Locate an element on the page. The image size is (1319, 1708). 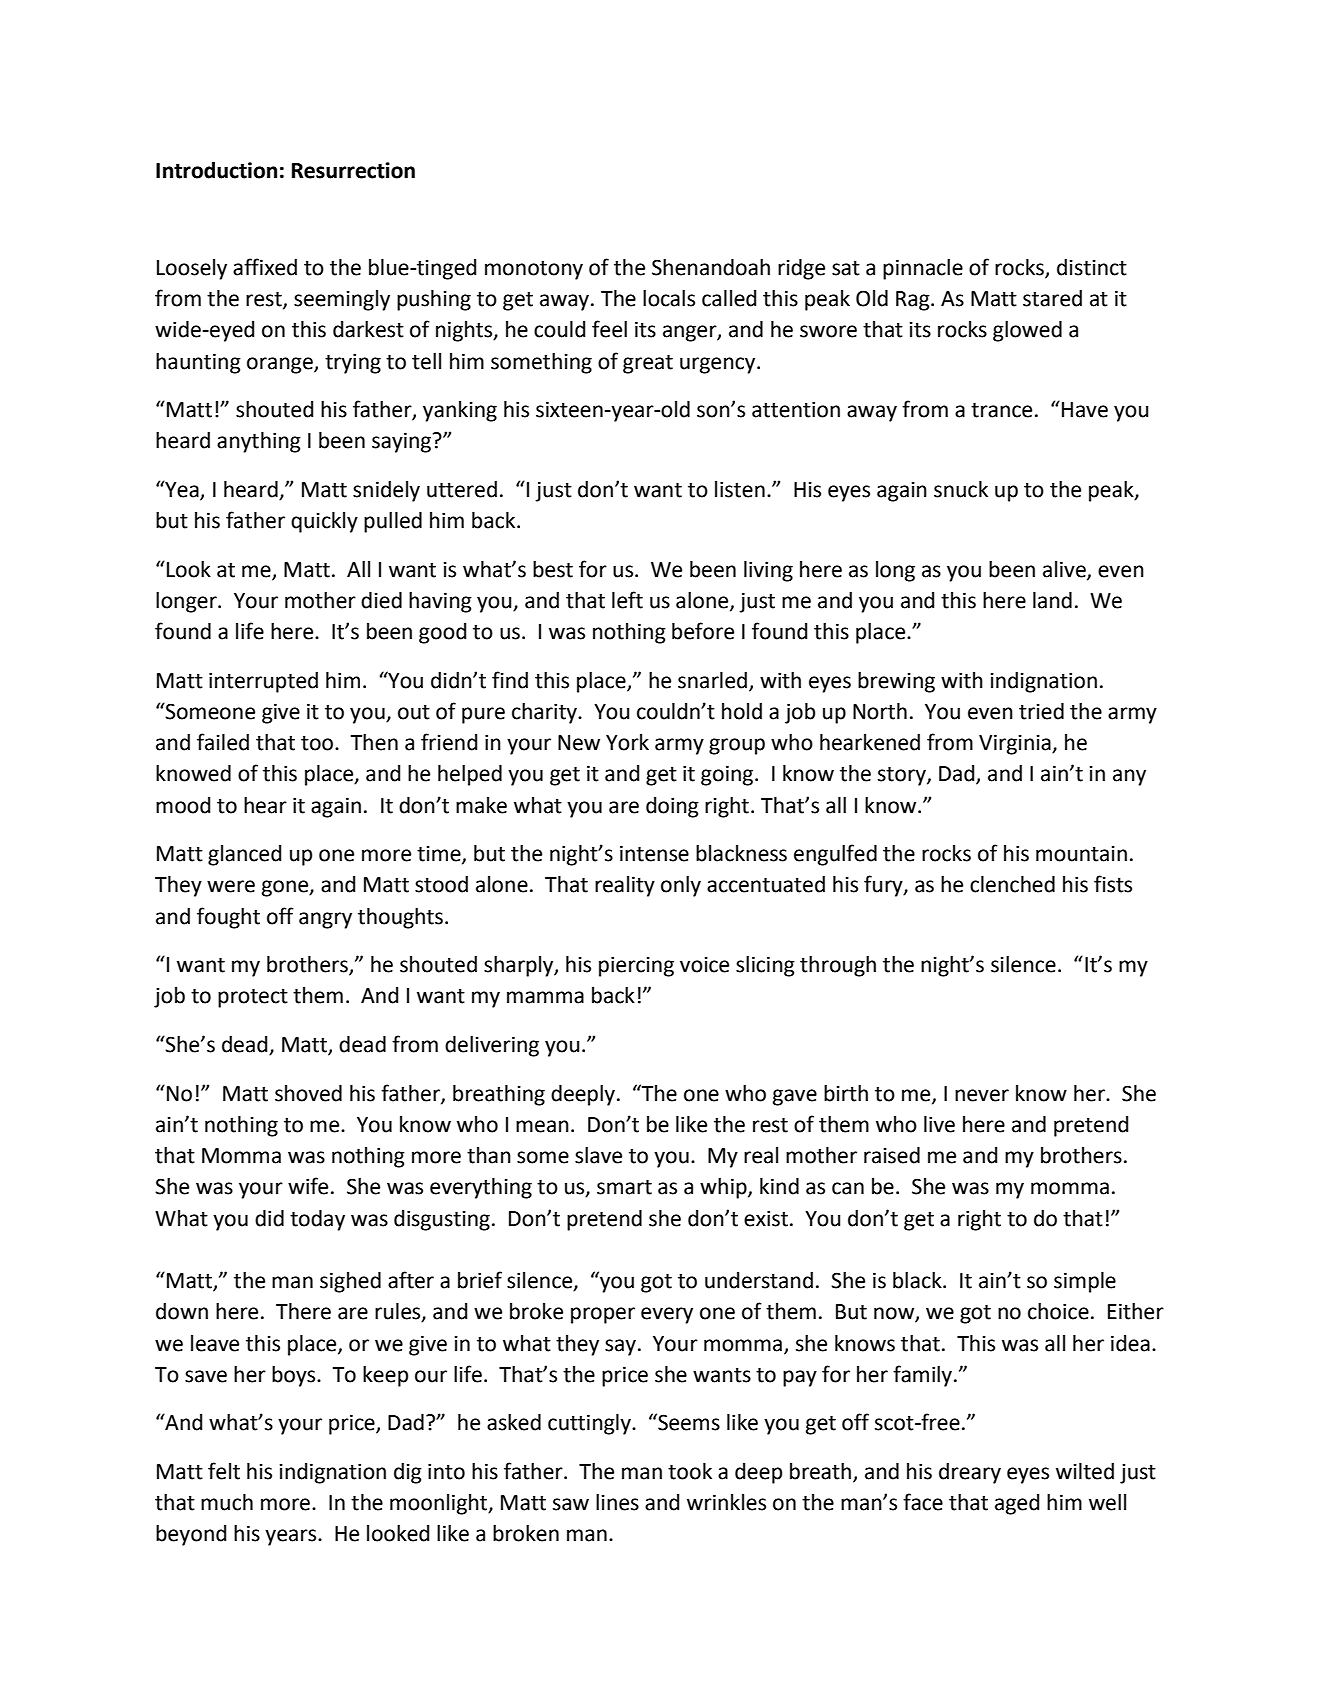
intense is located at coordinates (654, 853).
